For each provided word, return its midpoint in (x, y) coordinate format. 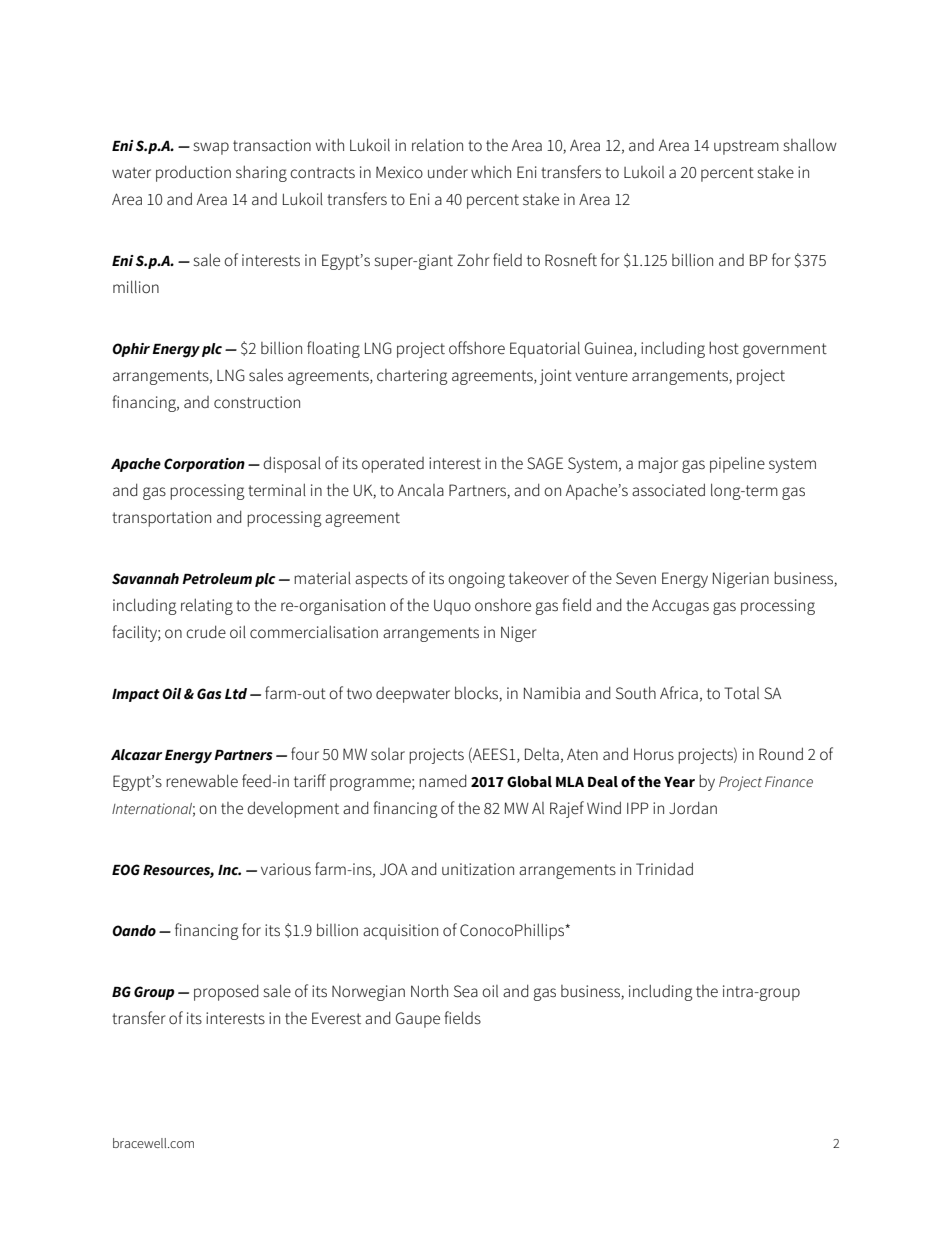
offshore (477, 348)
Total (741, 693)
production (193, 173)
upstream (746, 147)
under (448, 172)
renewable (202, 781)
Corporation (204, 465)
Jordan (693, 807)
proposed (226, 992)
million (136, 286)
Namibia (552, 692)
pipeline (737, 464)
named (443, 781)
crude (206, 632)
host (724, 347)
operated (393, 465)
